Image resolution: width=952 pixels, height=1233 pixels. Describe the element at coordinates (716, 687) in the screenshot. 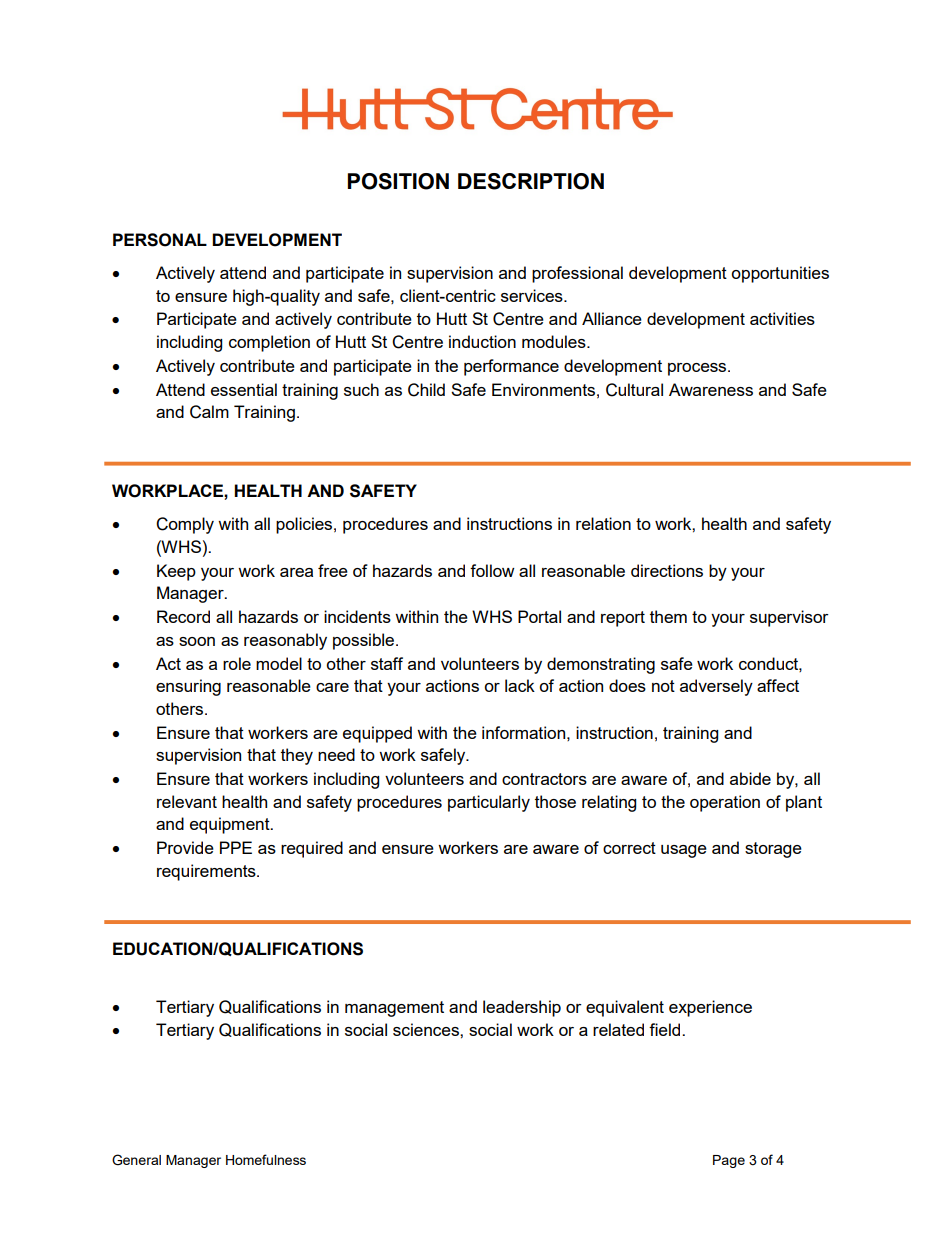

I see `adversely` at that location.
